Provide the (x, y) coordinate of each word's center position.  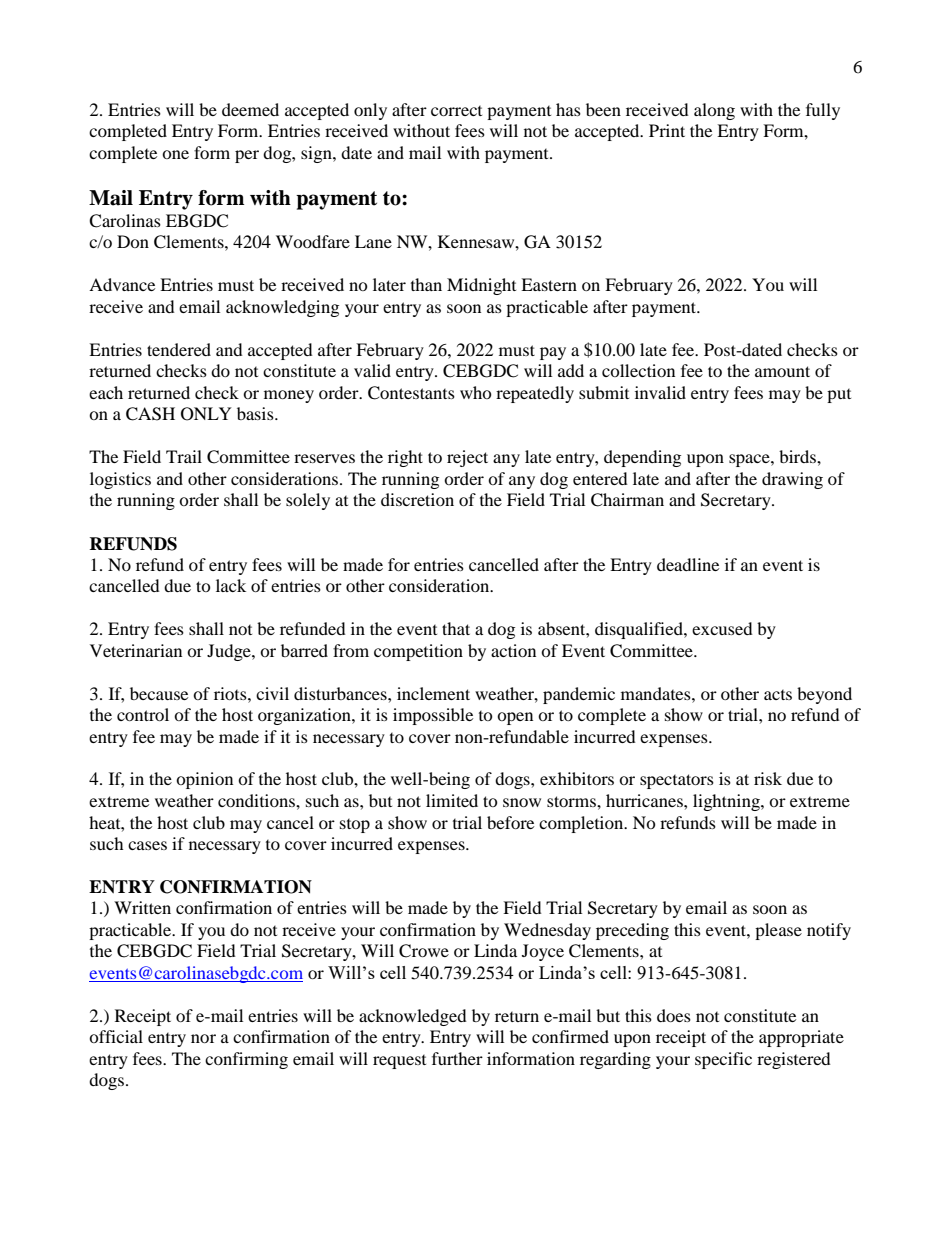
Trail (184, 456)
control (143, 714)
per (247, 156)
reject (467, 458)
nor (203, 1038)
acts (778, 695)
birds (798, 456)
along (714, 111)
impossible (433, 716)
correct (456, 111)
